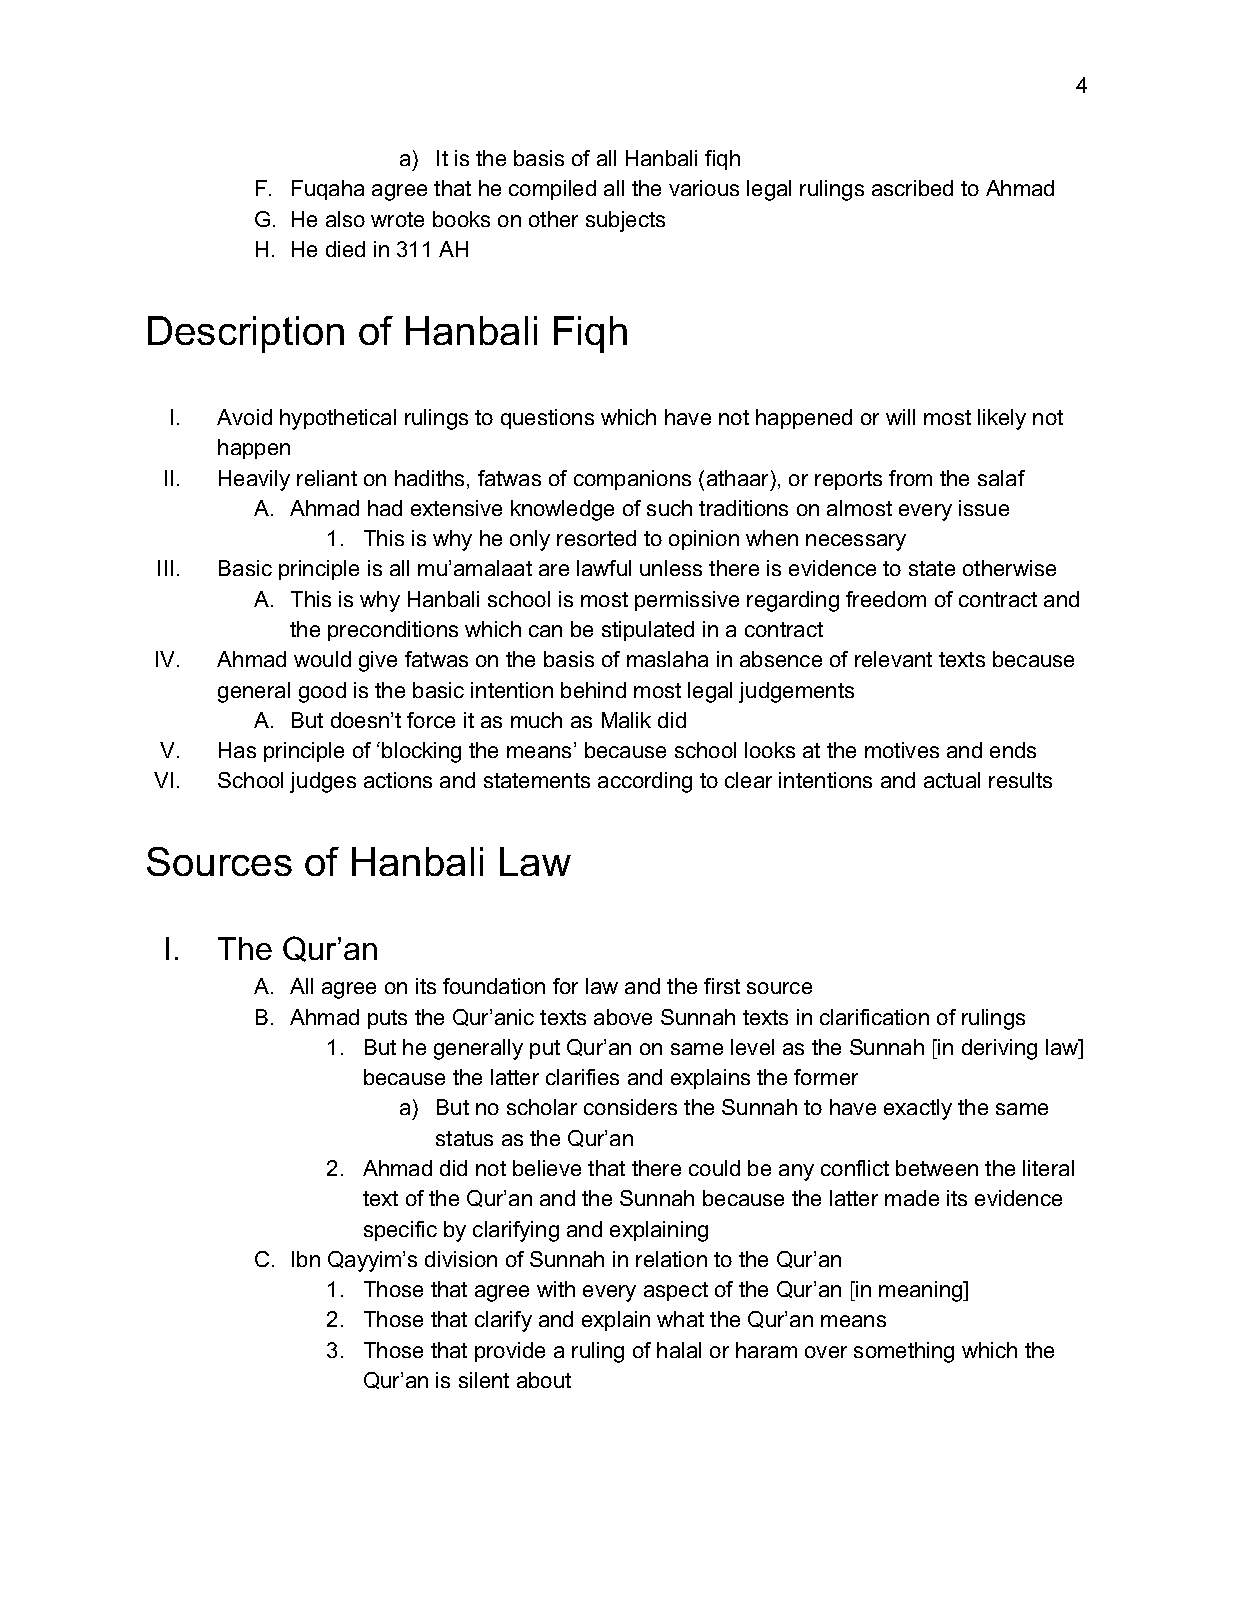 The width and height of the document is (1235, 1599). I want to click on ascribed, so click(912, 188).
